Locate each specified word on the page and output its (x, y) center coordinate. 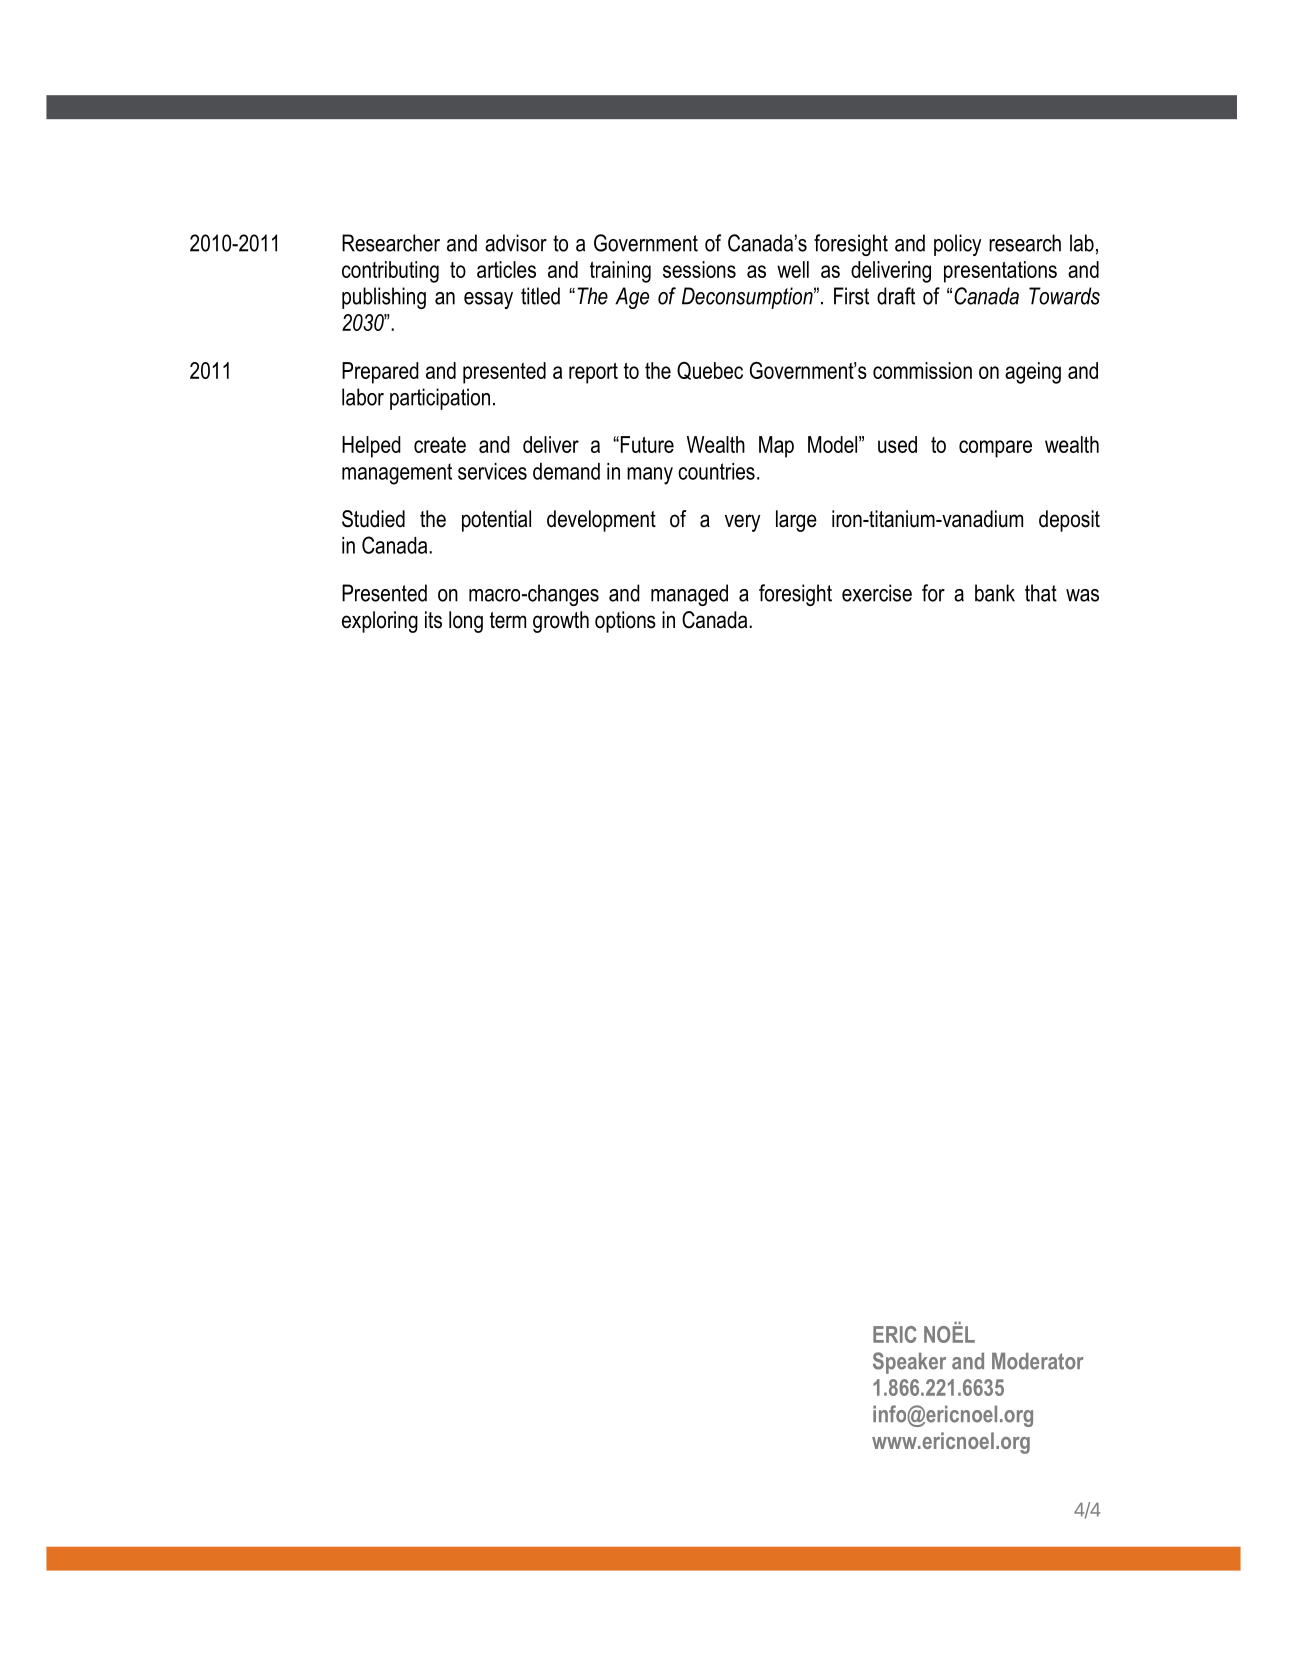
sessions (699, 269)
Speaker (909, 1363)
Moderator (1038, 1361)
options (625, 622)
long (466, 622)
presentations (1000, 272)
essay (488, 300)
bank (995, 593)
